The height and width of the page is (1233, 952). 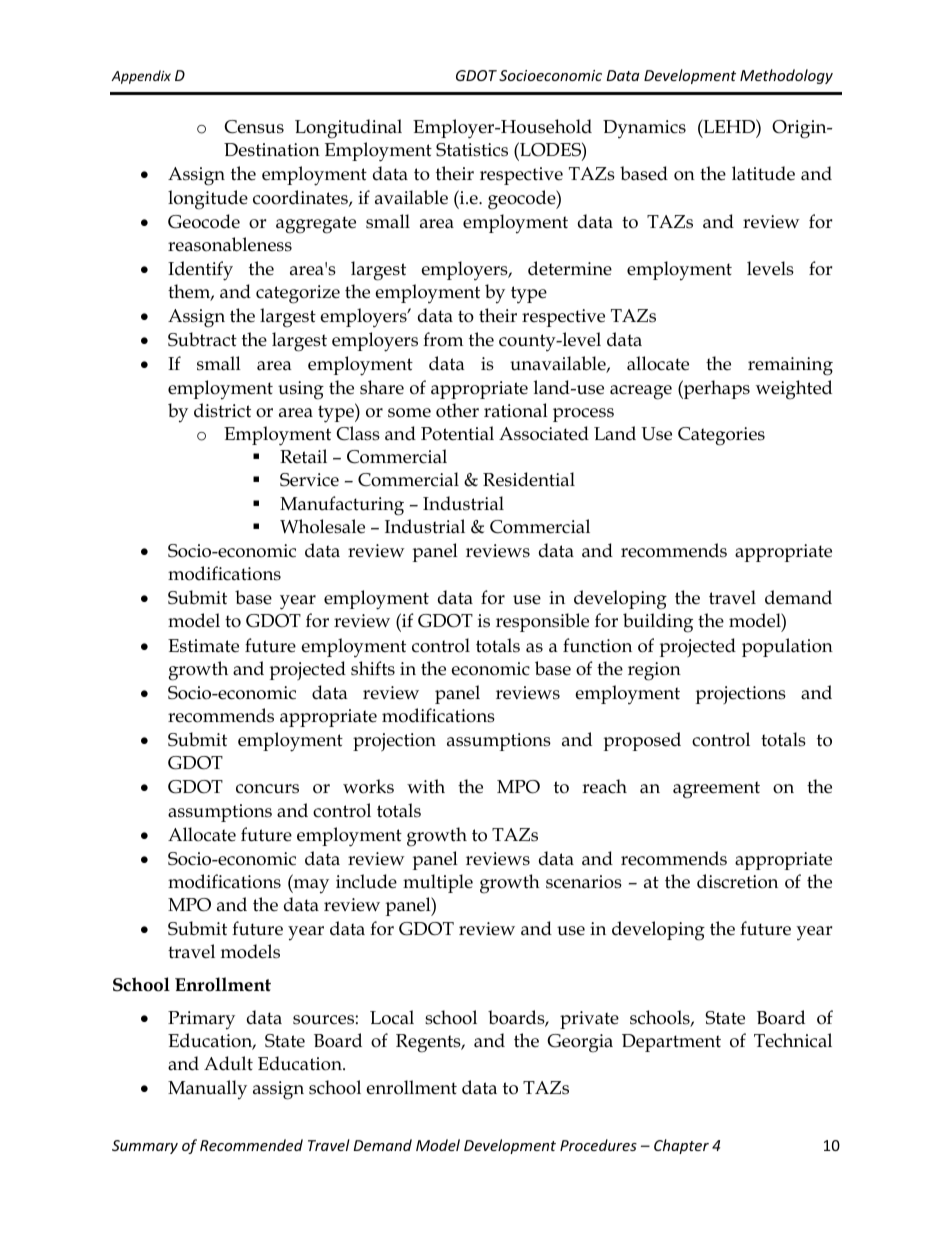 I want to click on Dynamics, so click(x=644, y=129).
